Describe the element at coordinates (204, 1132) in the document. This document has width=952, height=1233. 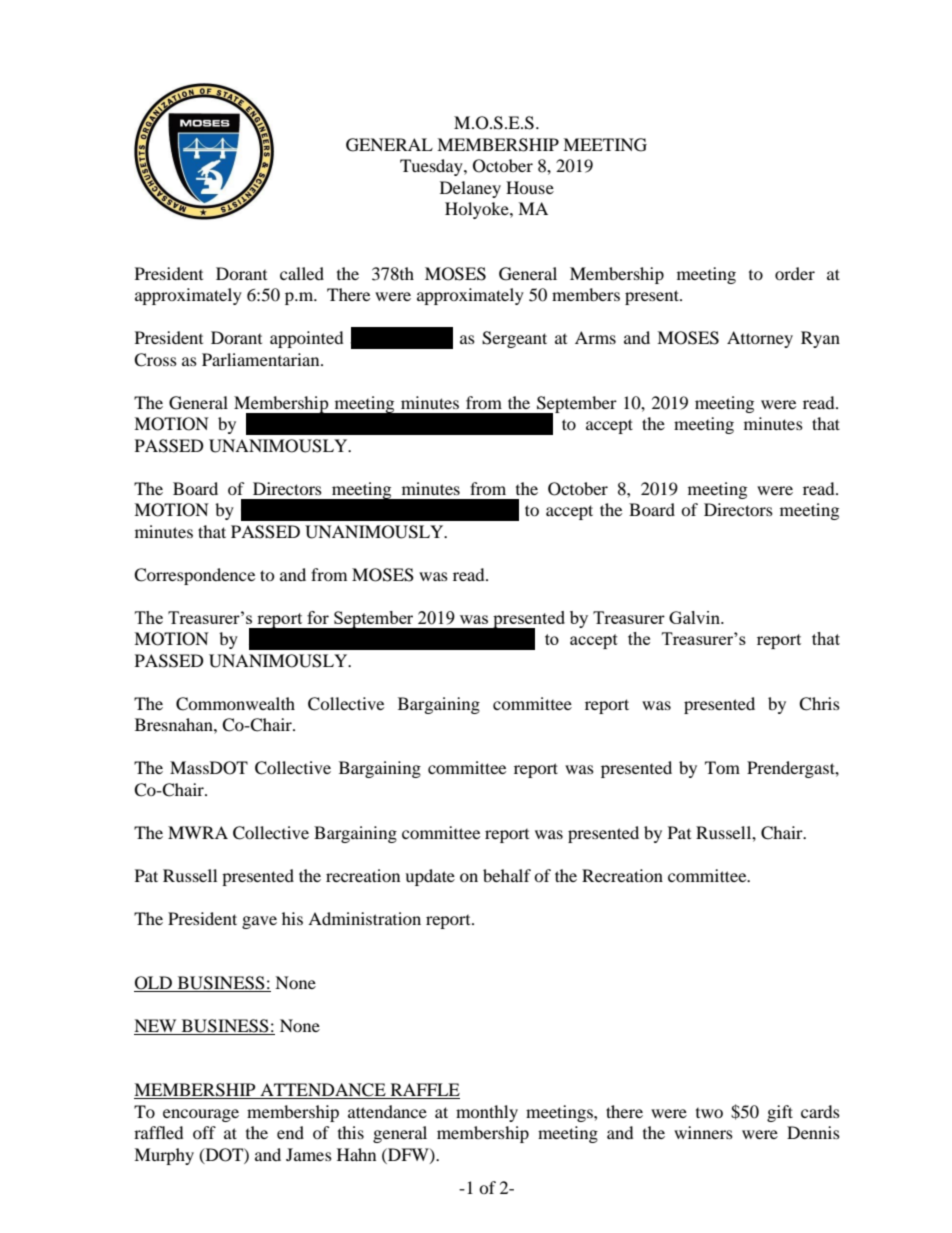
I see `off` at that location.
